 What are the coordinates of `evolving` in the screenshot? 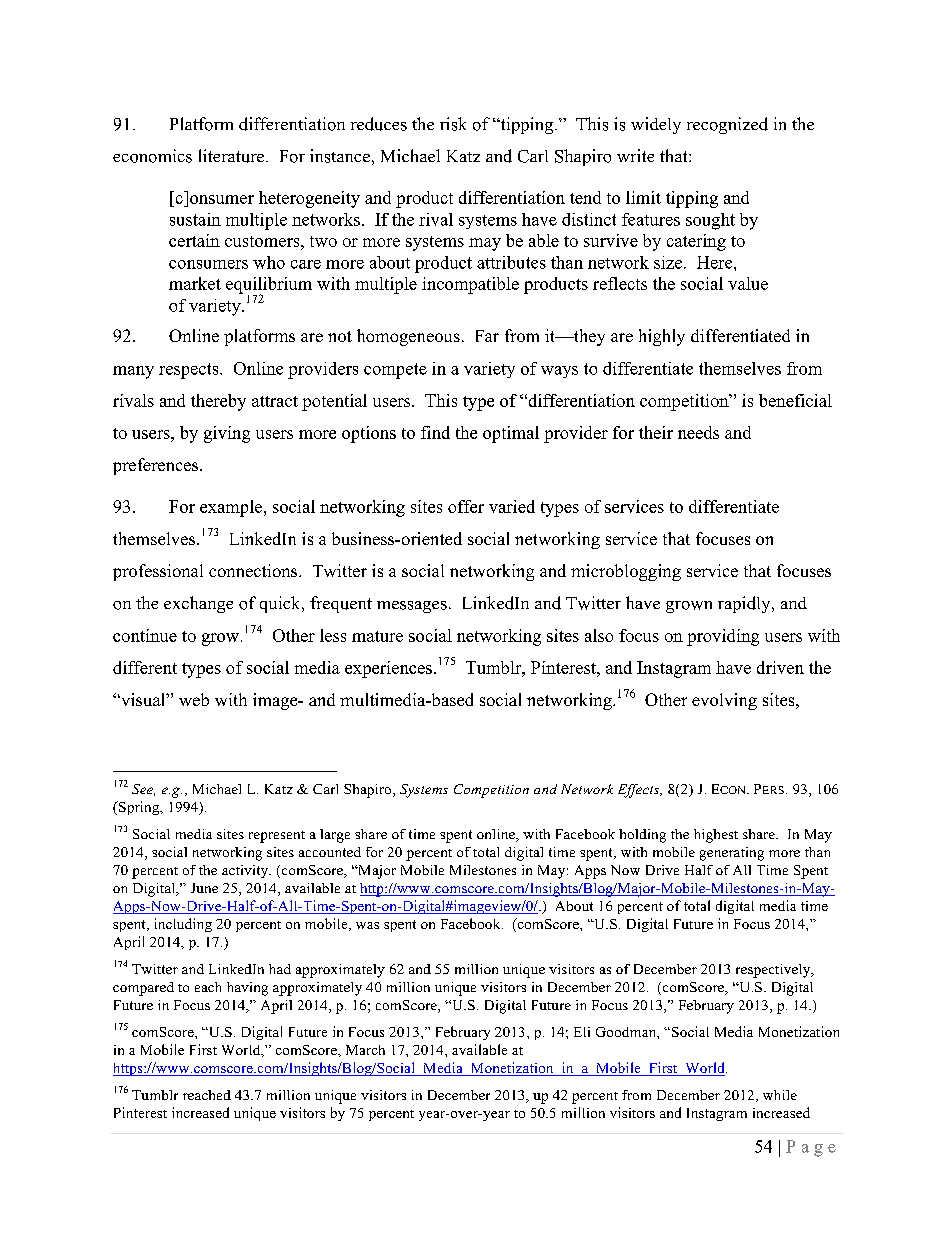 It's located at (724, 701).
